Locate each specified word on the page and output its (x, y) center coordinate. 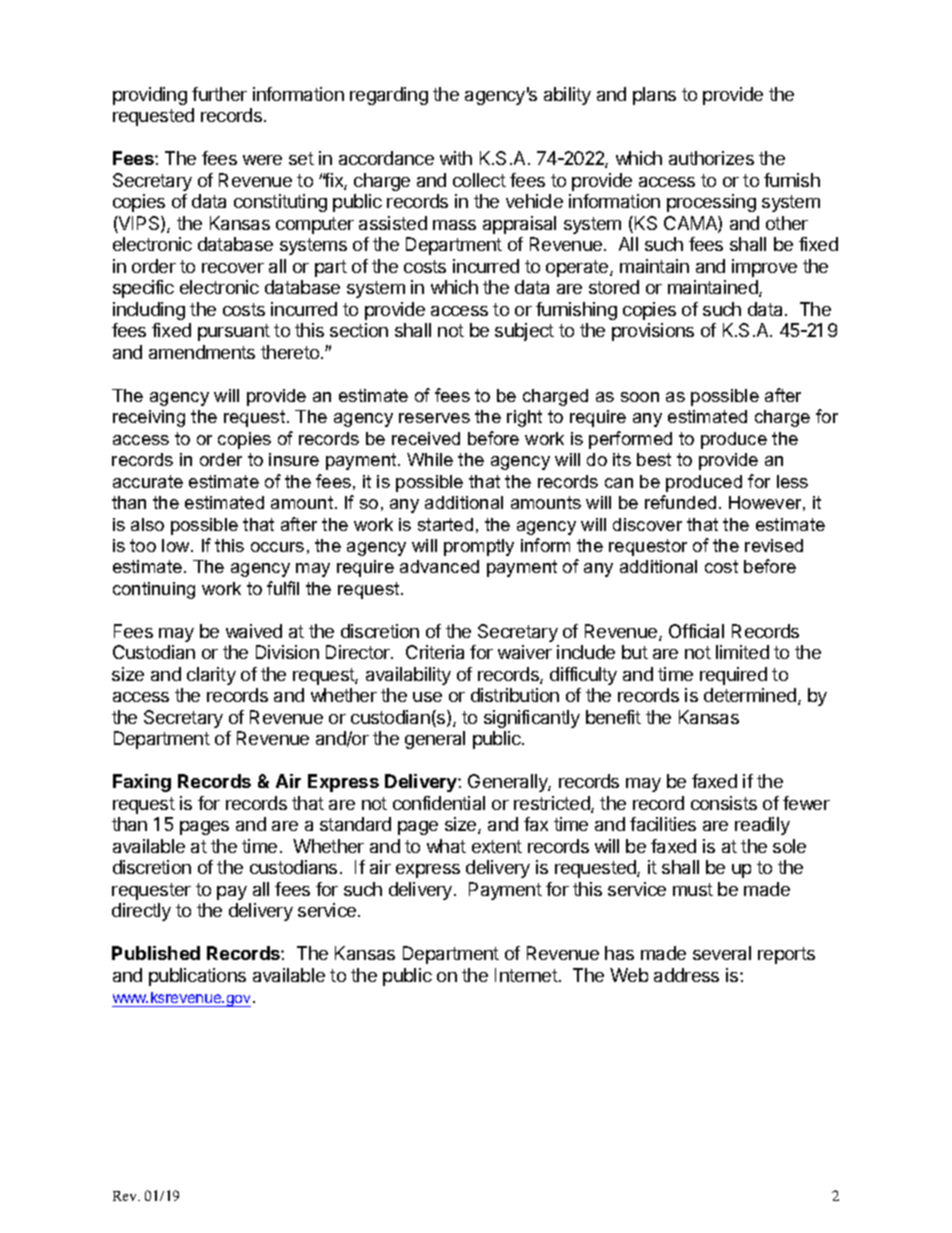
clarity (211, 676)
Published (156, 953)
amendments (202, 352)
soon (640, 397)
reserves (434, 418)
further (219, 94)
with (456, 158)
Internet (526, 975)
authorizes (711, 158)
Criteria (435, 652)
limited (742, 652)
